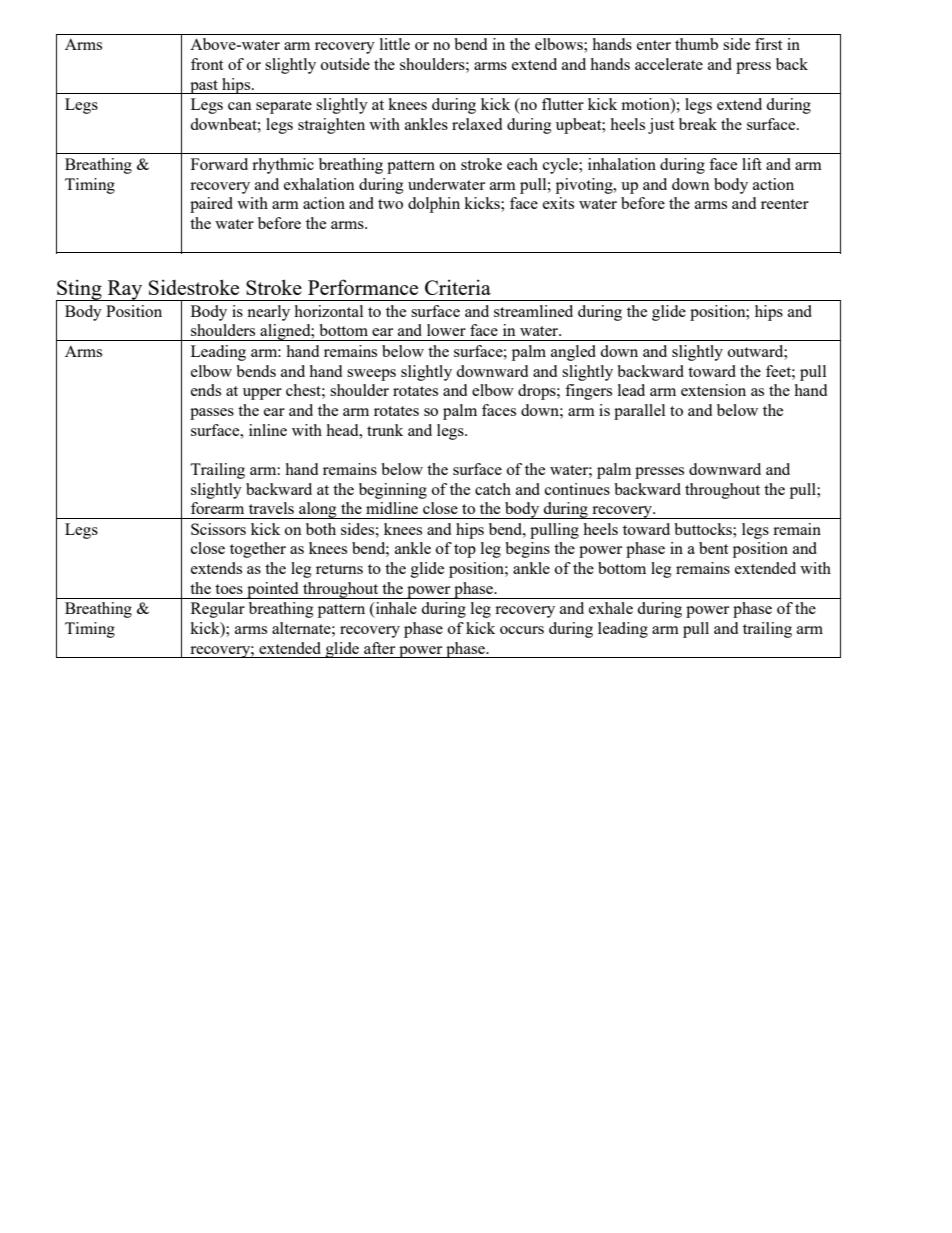 This image has width=952, height=1233. Describe the element at coordinates (577, 489) in the image. I see `continues` at that location.
